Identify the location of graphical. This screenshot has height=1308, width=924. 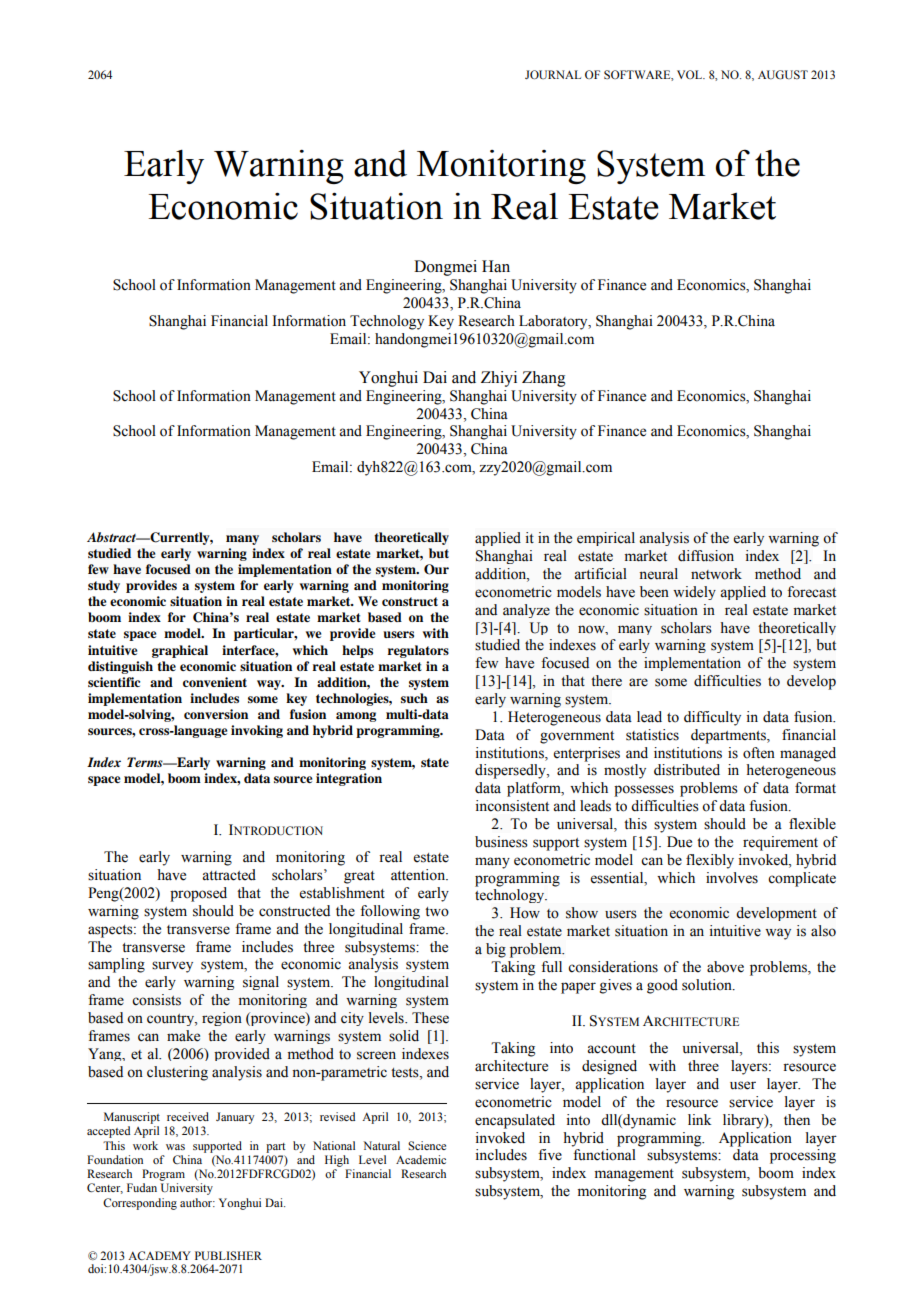
(180, 651).
